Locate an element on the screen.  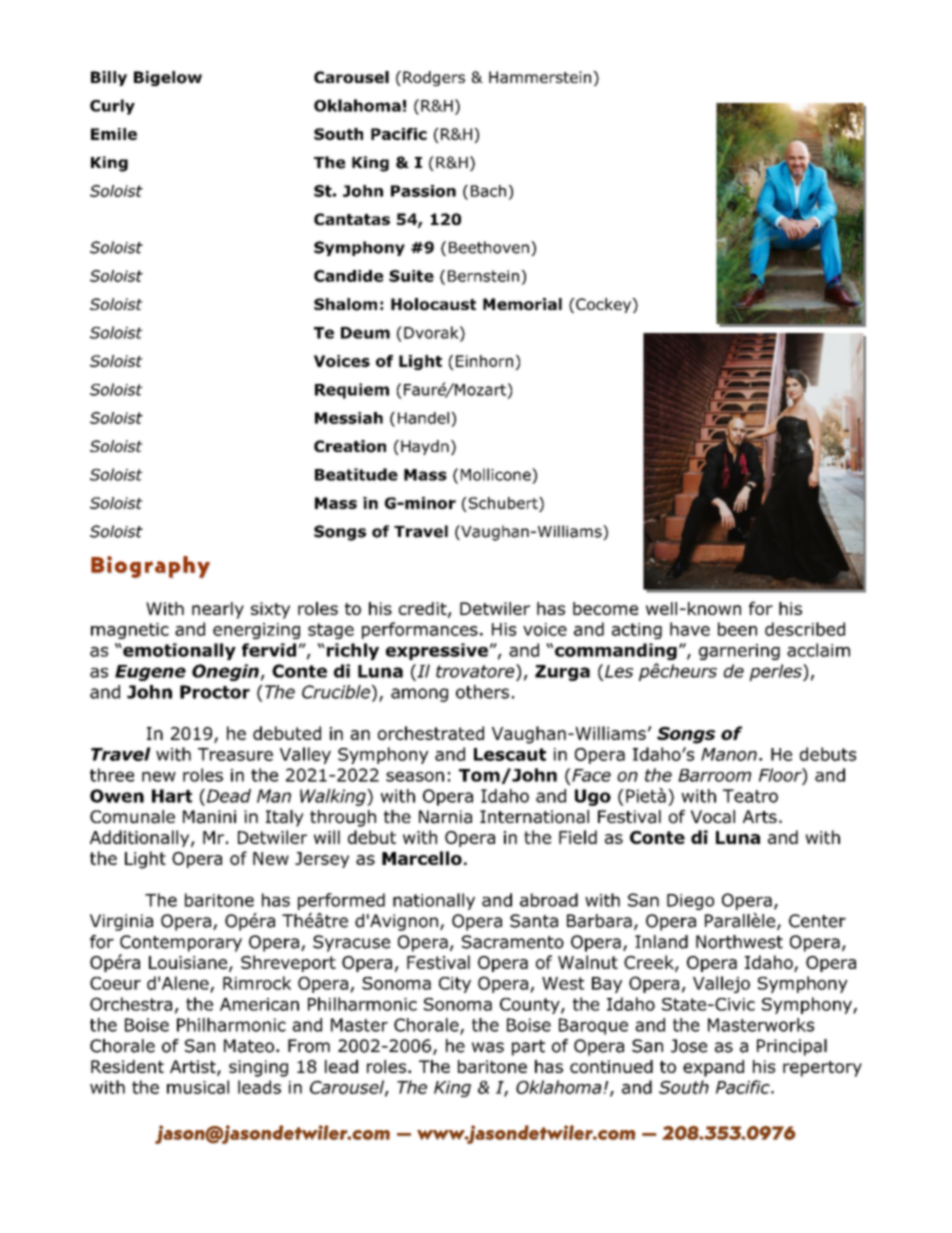
Hammerstein is located at coordinates (541, 77).
